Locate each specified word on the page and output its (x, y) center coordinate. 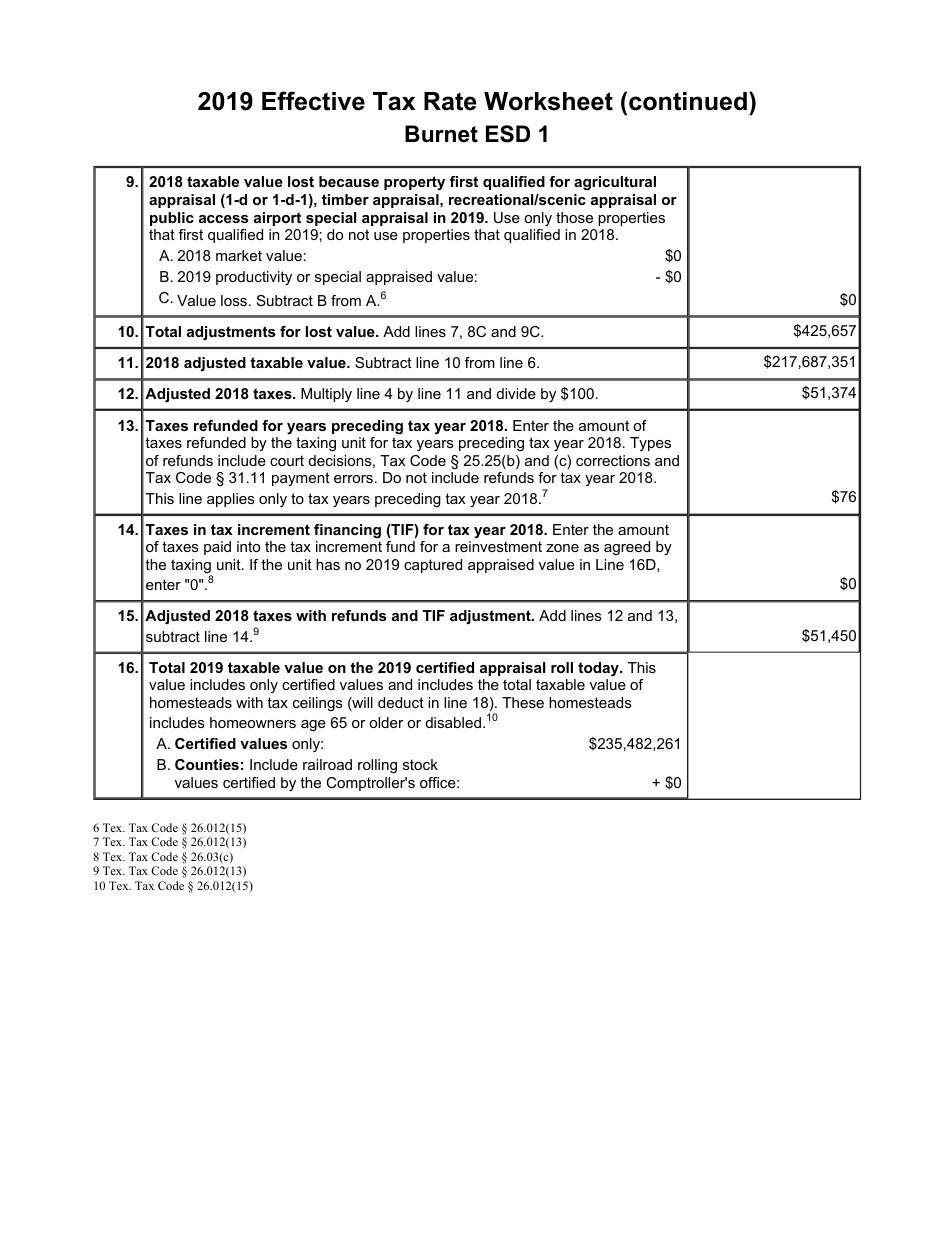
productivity (254, 278)
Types (650, 444)
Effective (313, 101)
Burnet (441, 134)
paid (217, 548)
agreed (627, 548)
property (414, 183)
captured (433, 566)
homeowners (253, 722)
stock (420, 764)
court (287, 460)
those (574, 217)
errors (353, 479)
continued (688, 101)
